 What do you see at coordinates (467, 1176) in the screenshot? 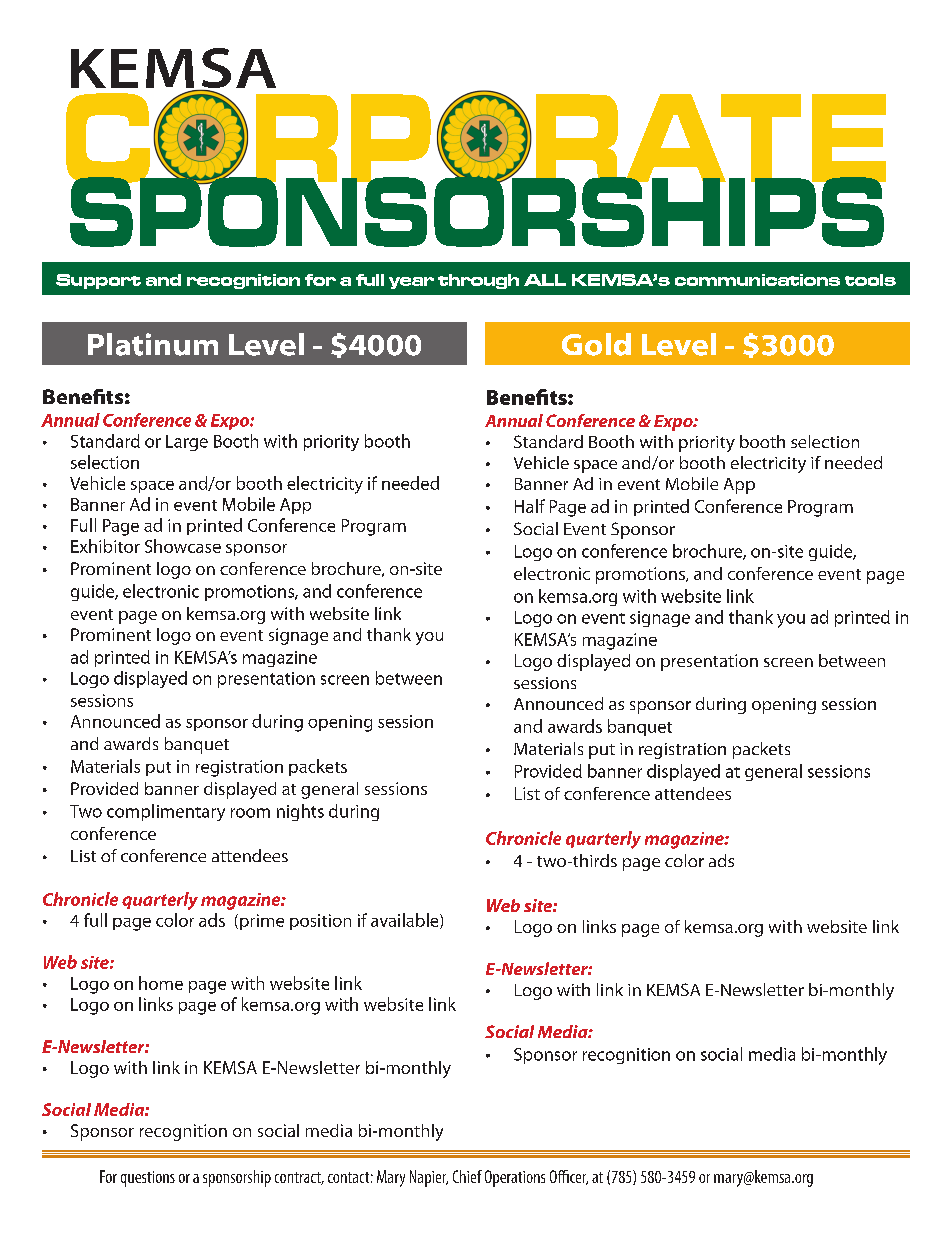
I see `Chief` at bounding box center [467, 1176].
